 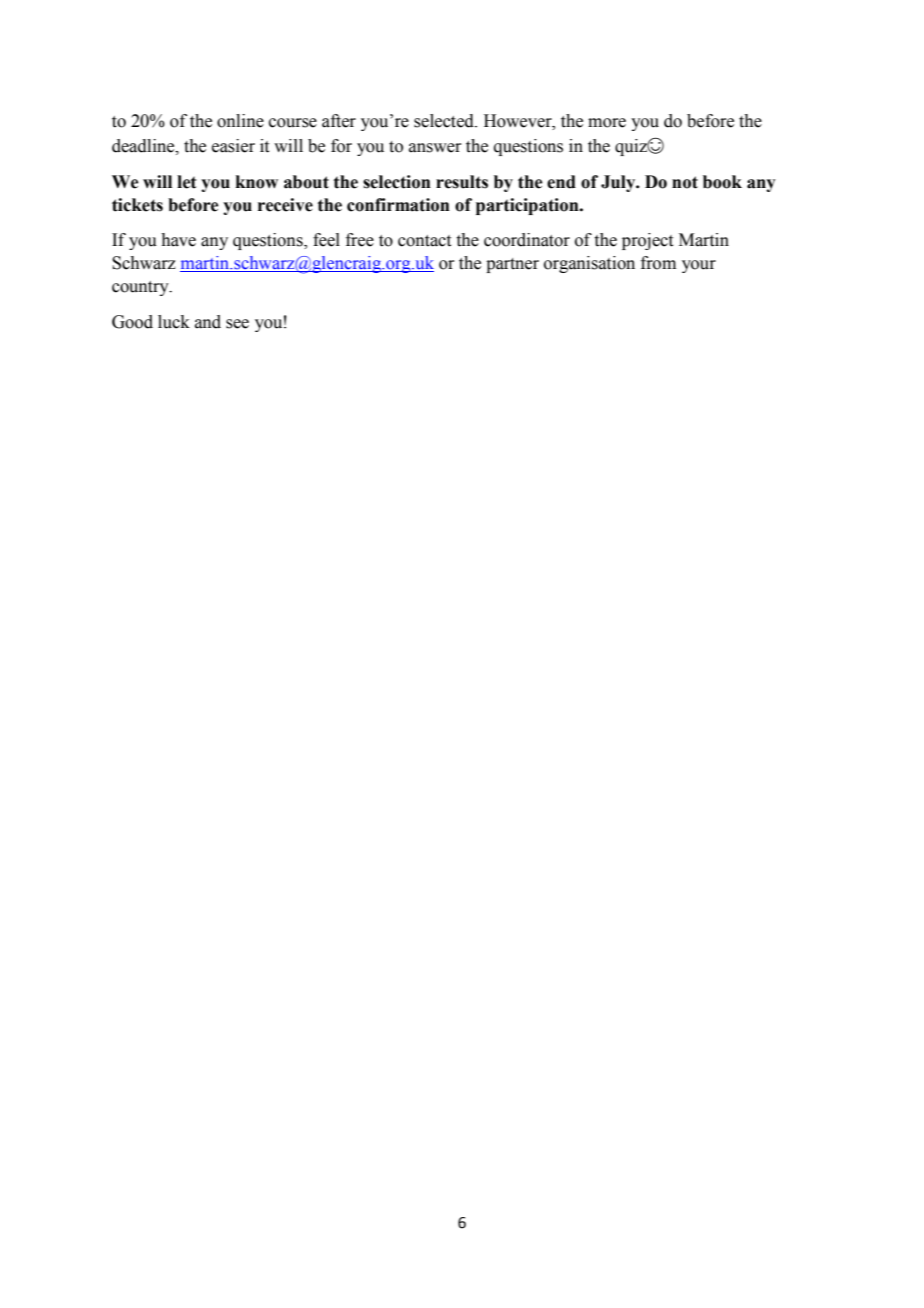 What do you see at coordinates (398, 205) in the screenshot?
I see `confirmation` at bounding box center [398, 205].
